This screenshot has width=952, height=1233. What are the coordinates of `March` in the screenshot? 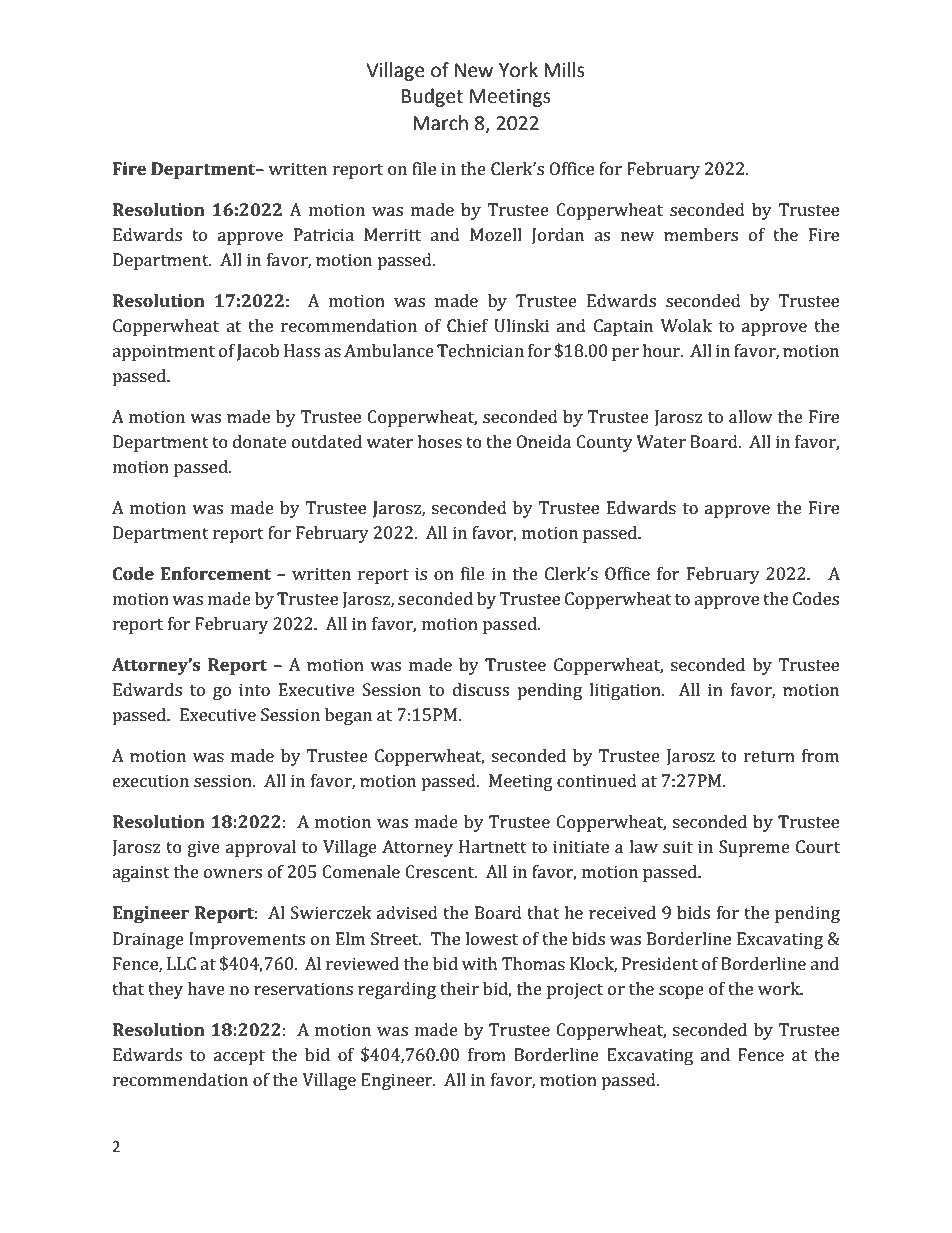 It's located at (440, 123).
